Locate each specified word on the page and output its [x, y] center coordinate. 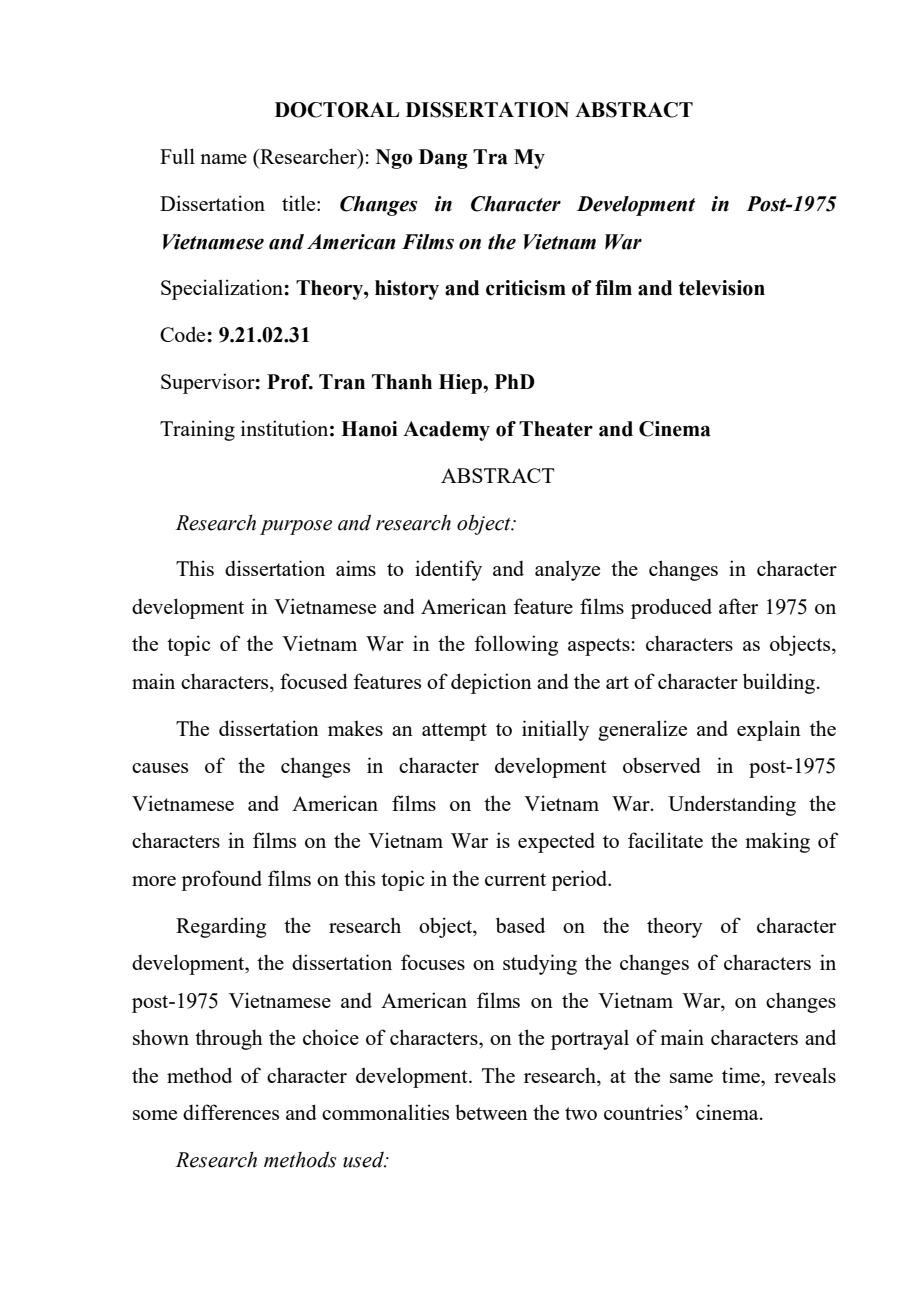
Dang [443, 159]
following [516, 645]
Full [177, 156]
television [722, 288]
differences [231, 1112]
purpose [296, 527]
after [738, 606]
